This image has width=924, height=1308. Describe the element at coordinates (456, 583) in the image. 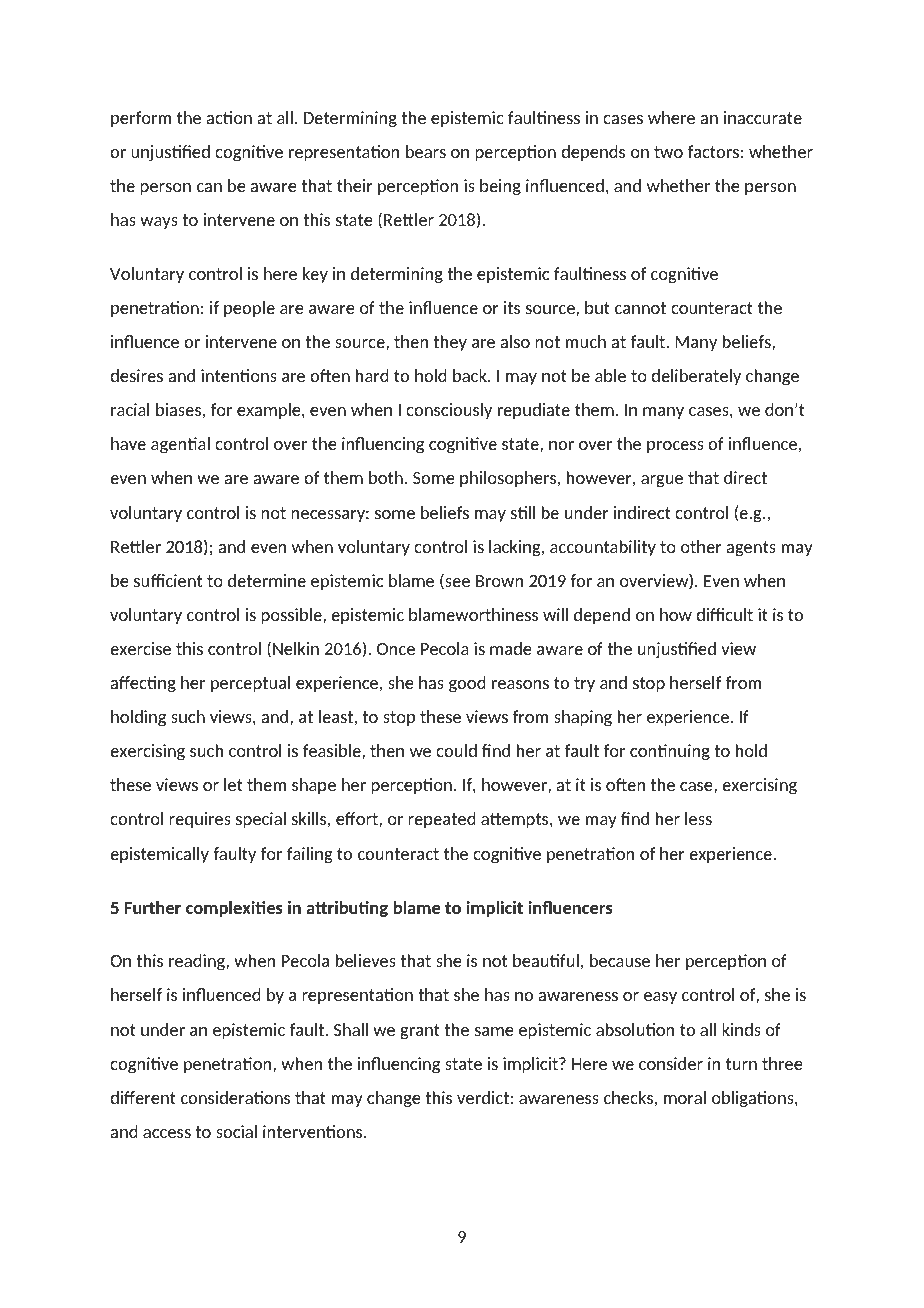

I see `see` at that location.
